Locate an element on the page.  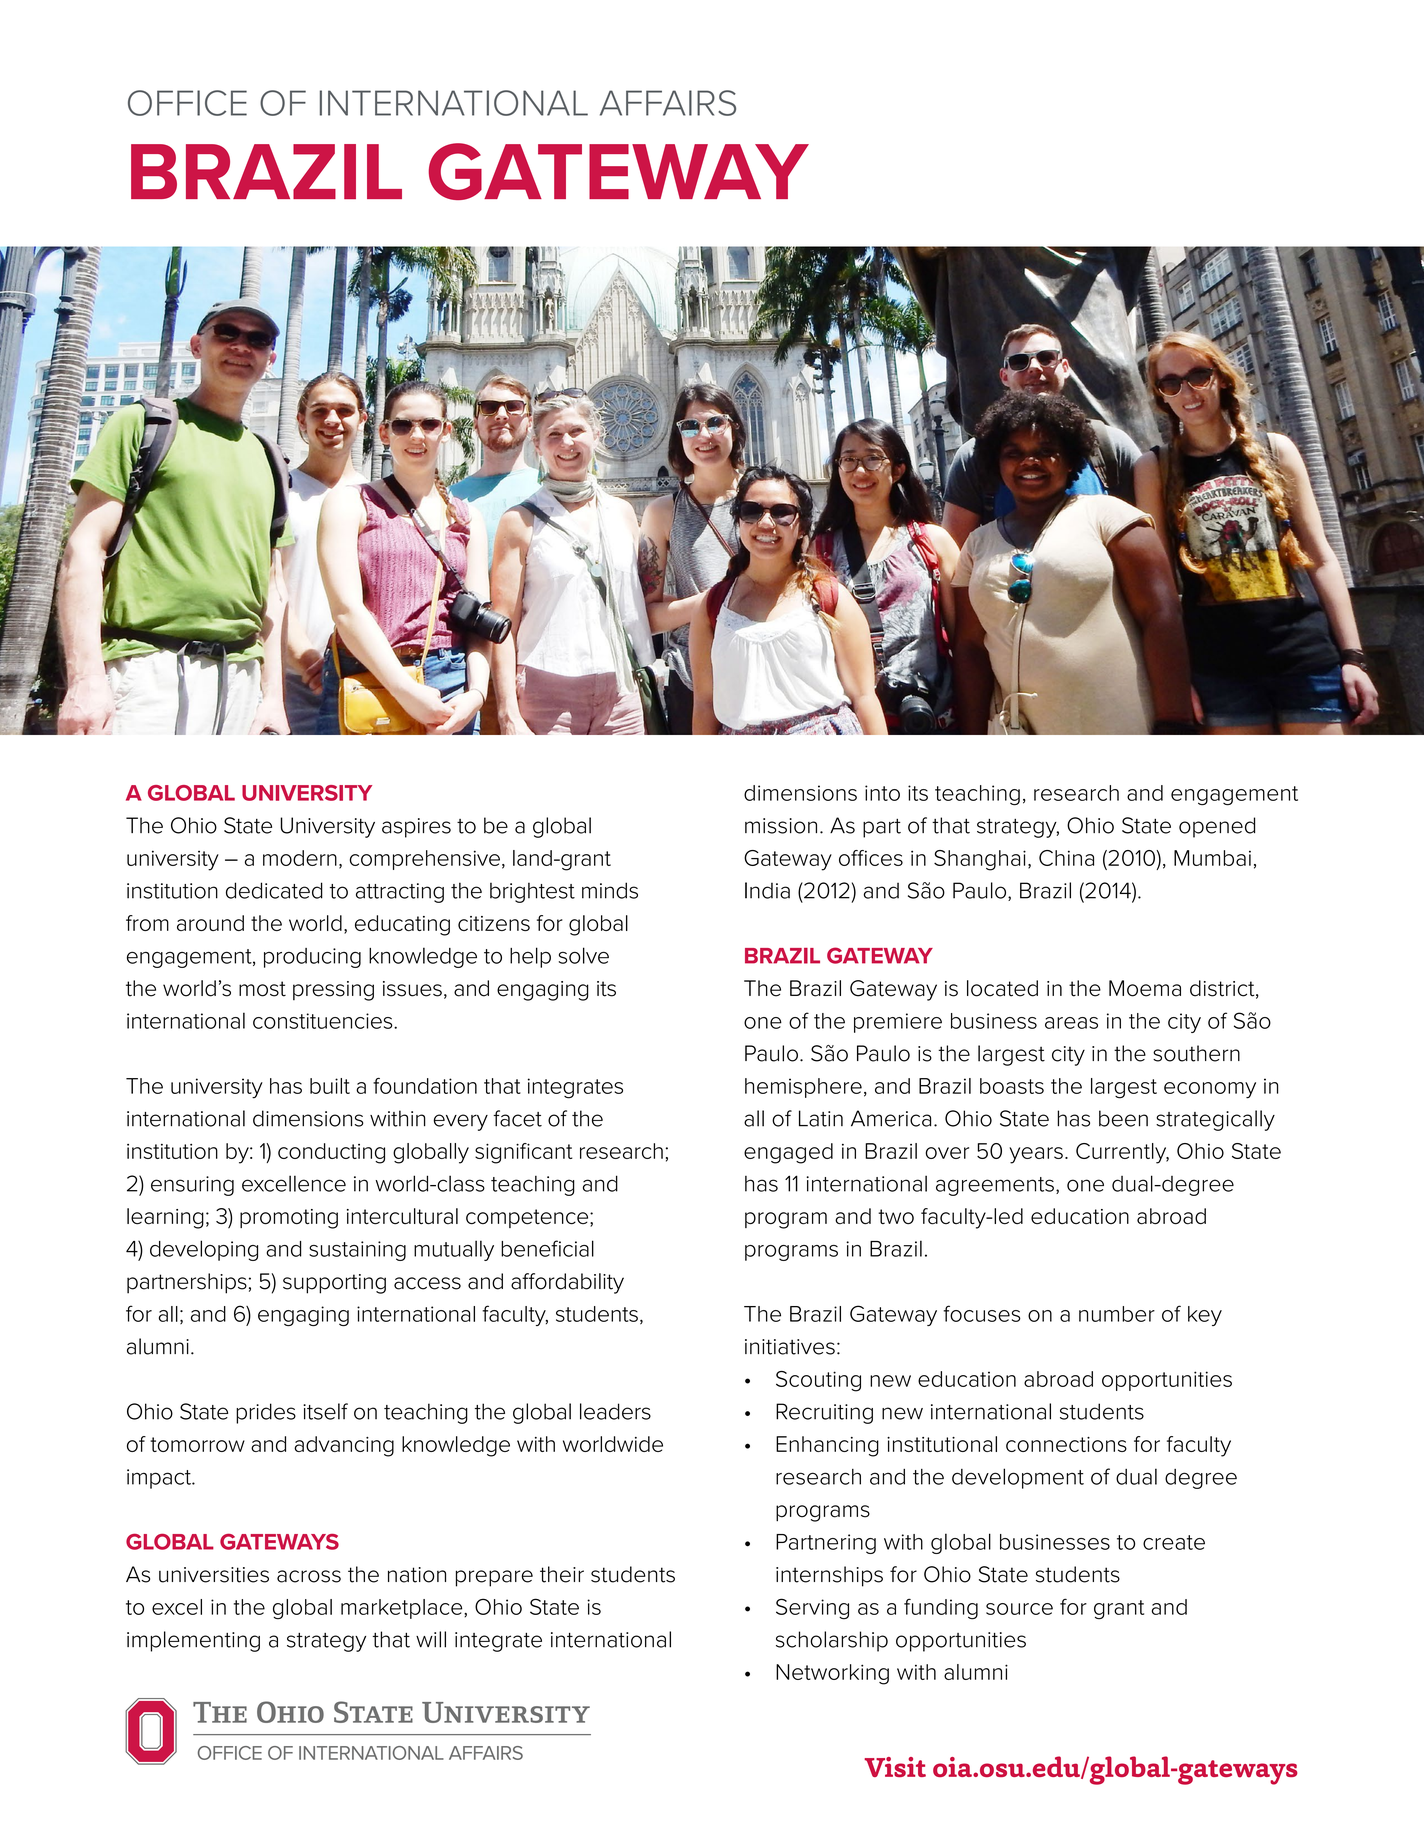
China is located at coordinates (1066, 858).
